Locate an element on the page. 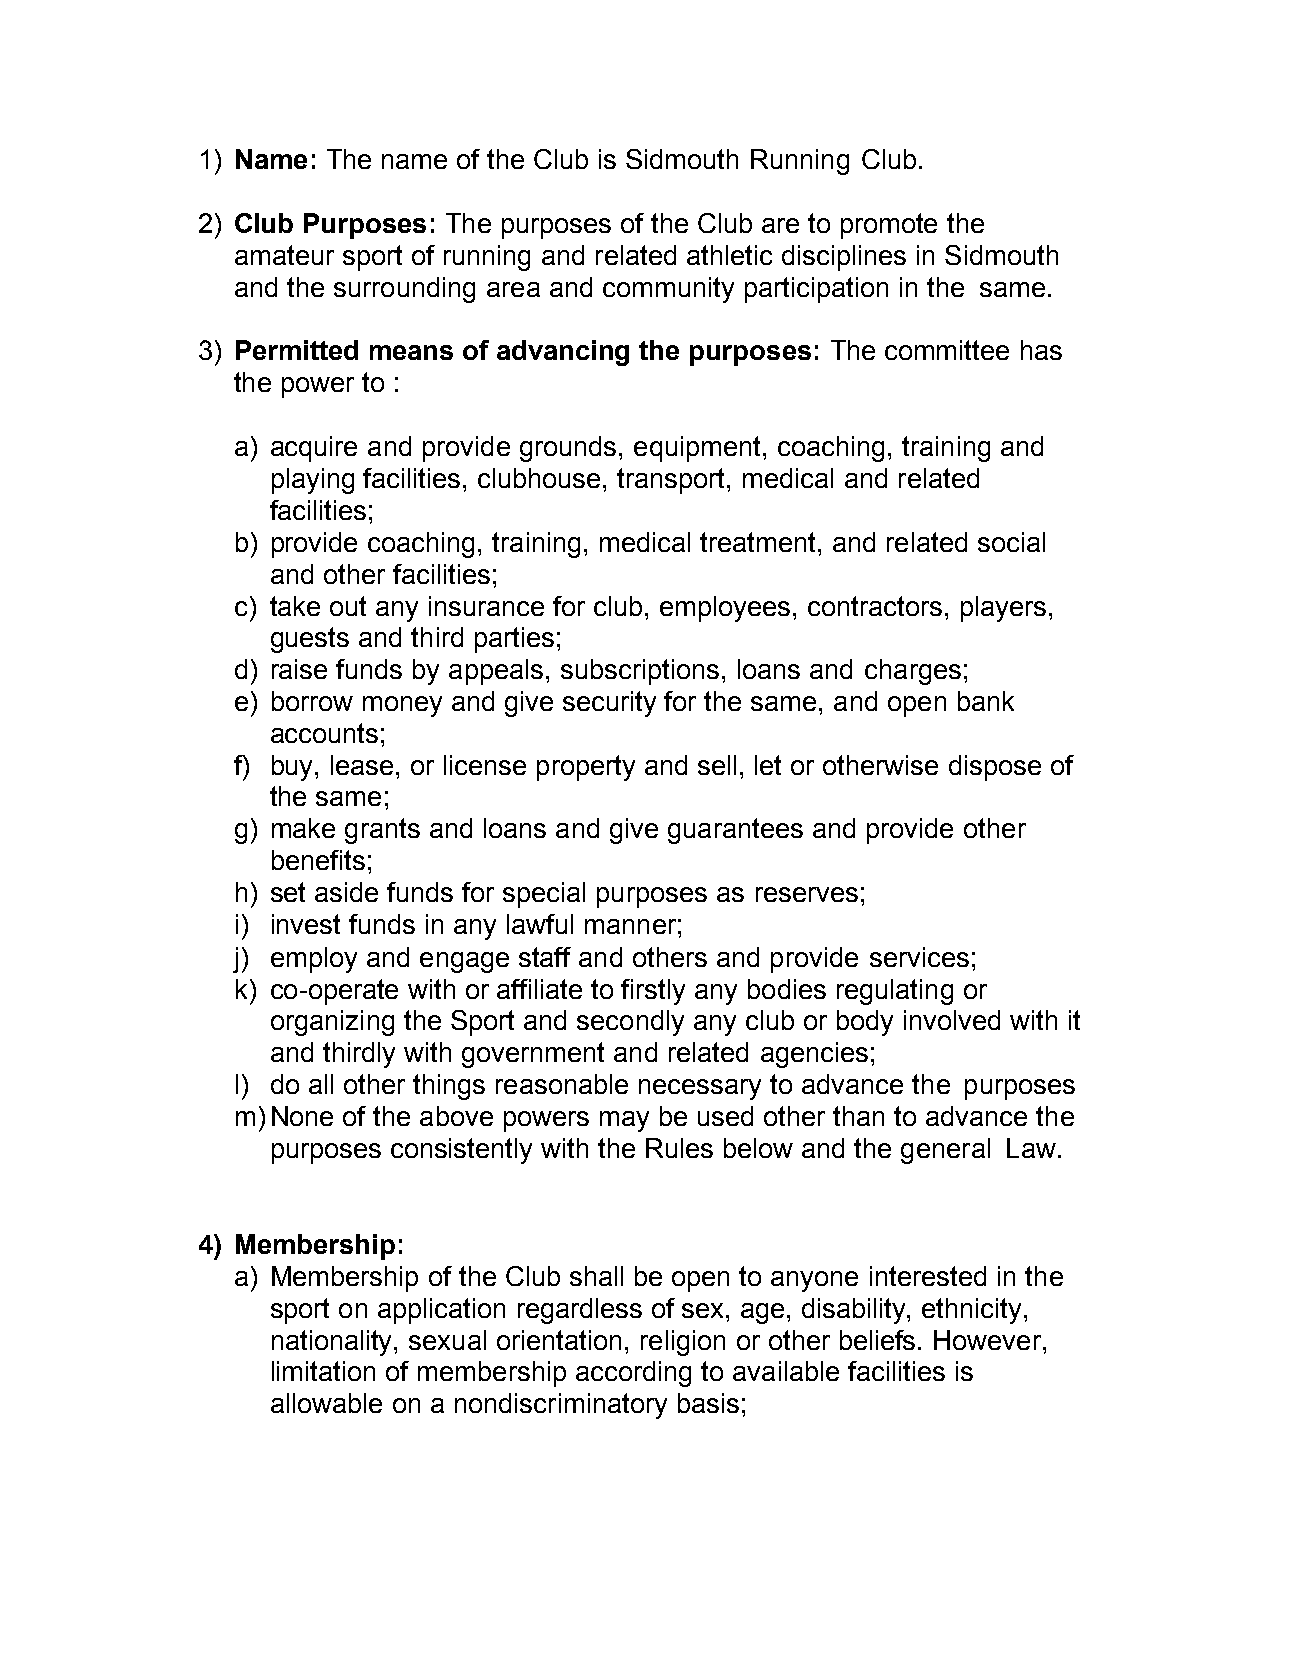 Image resolution: width=1294 pixels, height=1675 pixels. community is located at coordinates (668, 290).
